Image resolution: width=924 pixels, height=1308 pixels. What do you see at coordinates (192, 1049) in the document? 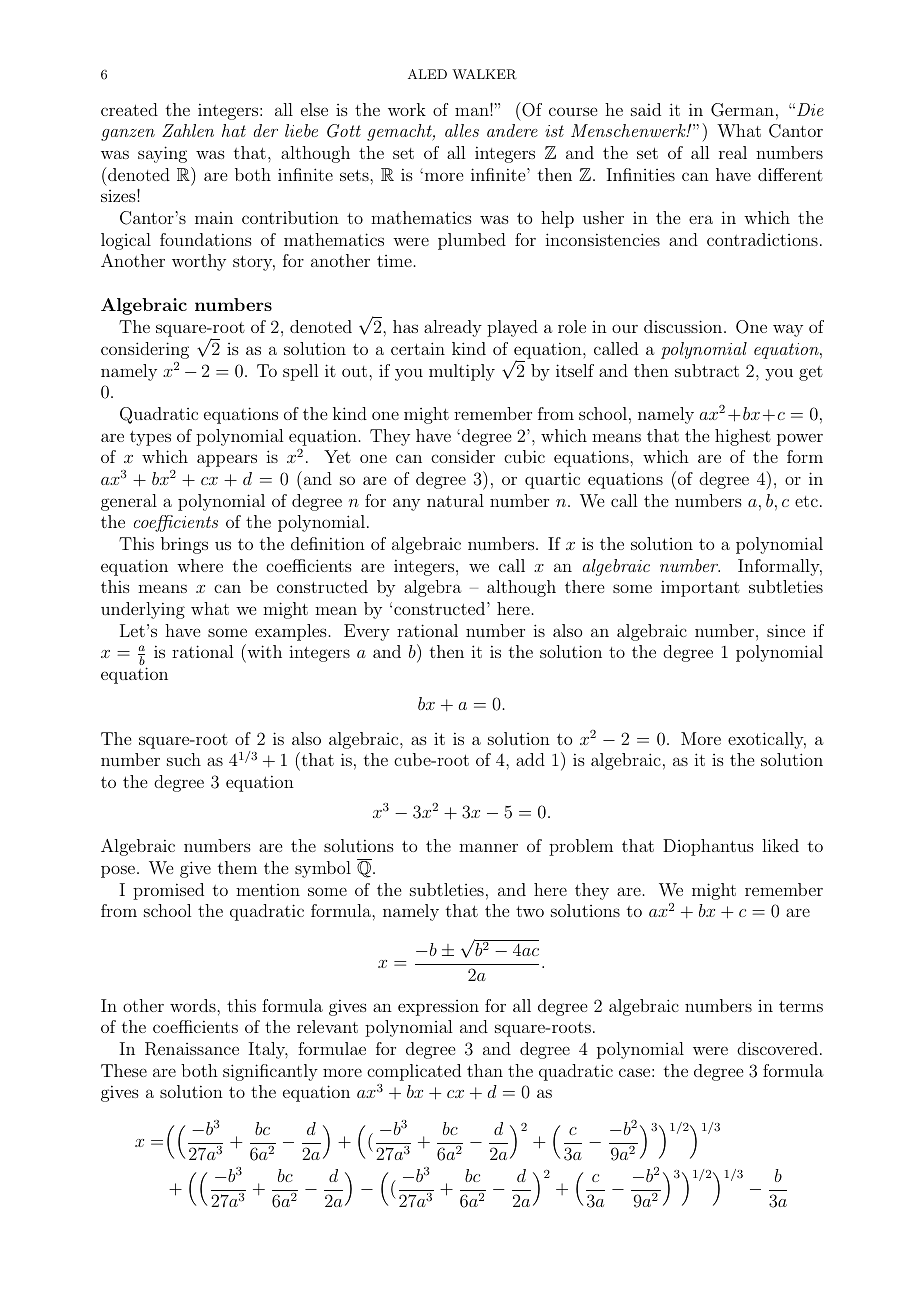
I see `Renaissance` at bounding box center [192, 1049].
